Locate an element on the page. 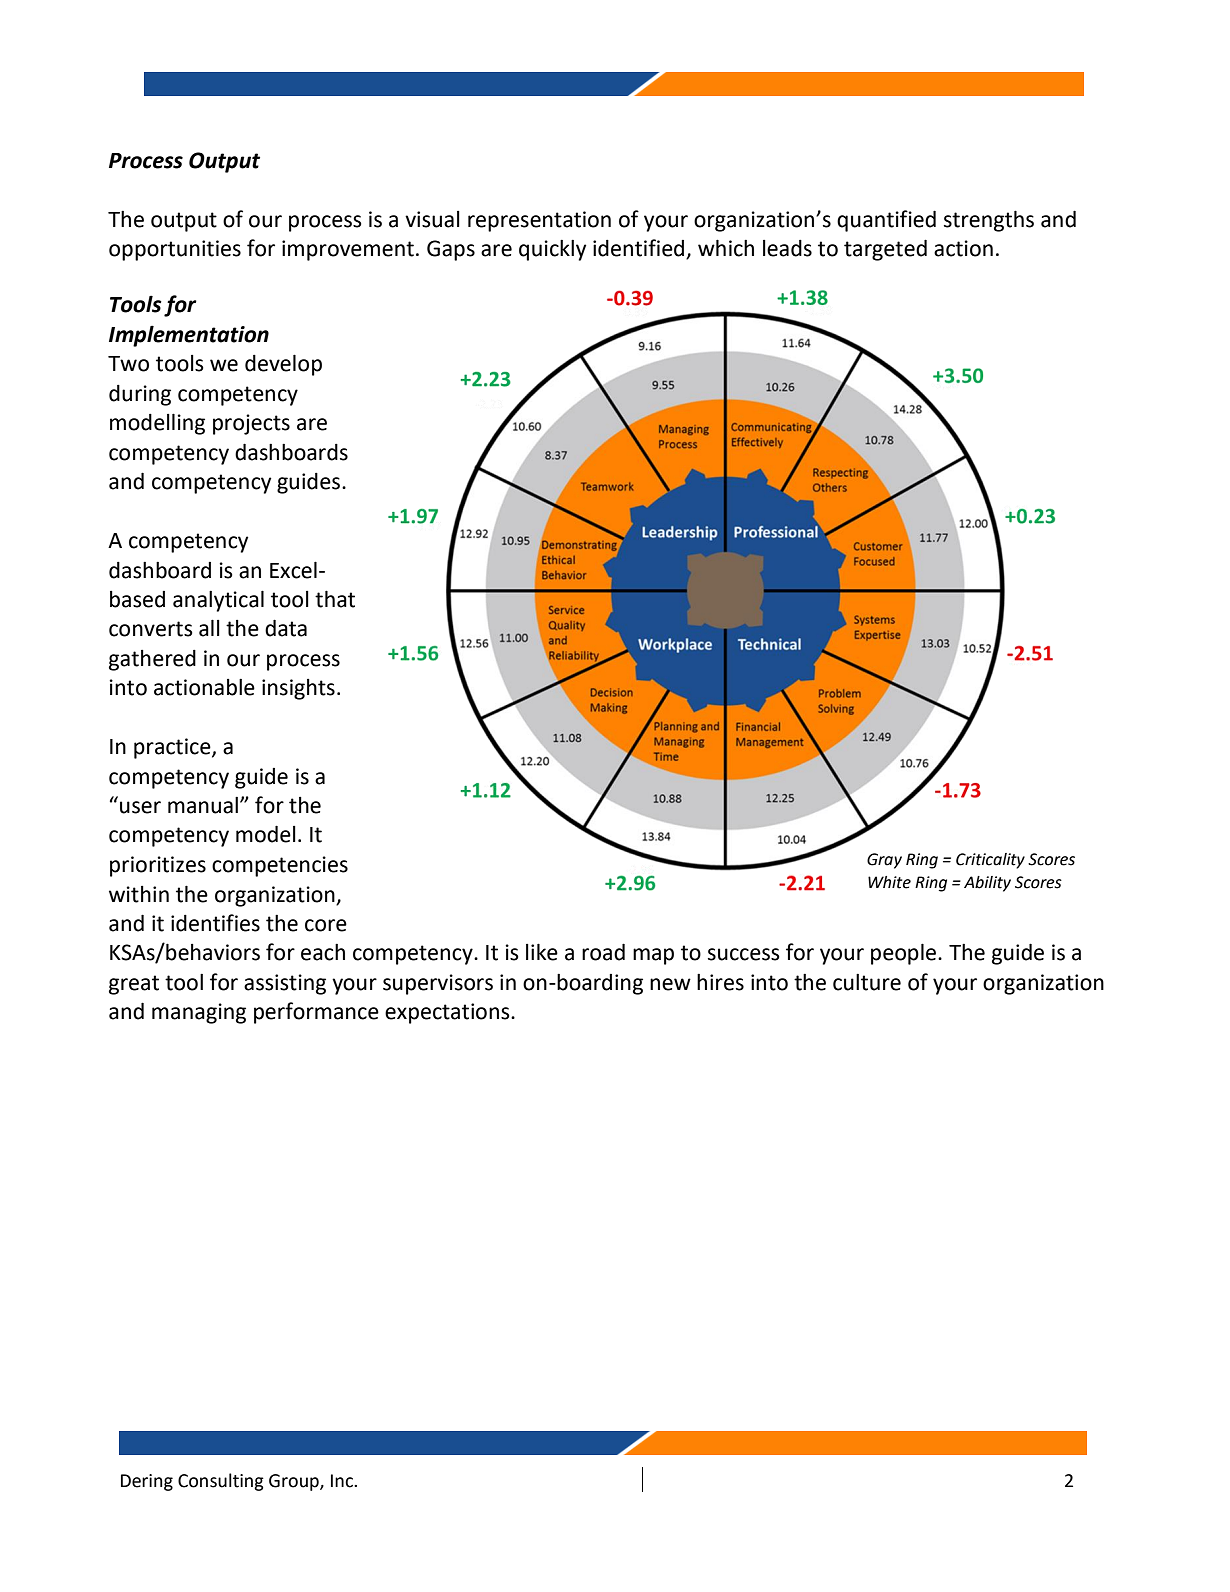 This document has width=1230, height=1592. expectations is located at coordinates (448, 1013).
